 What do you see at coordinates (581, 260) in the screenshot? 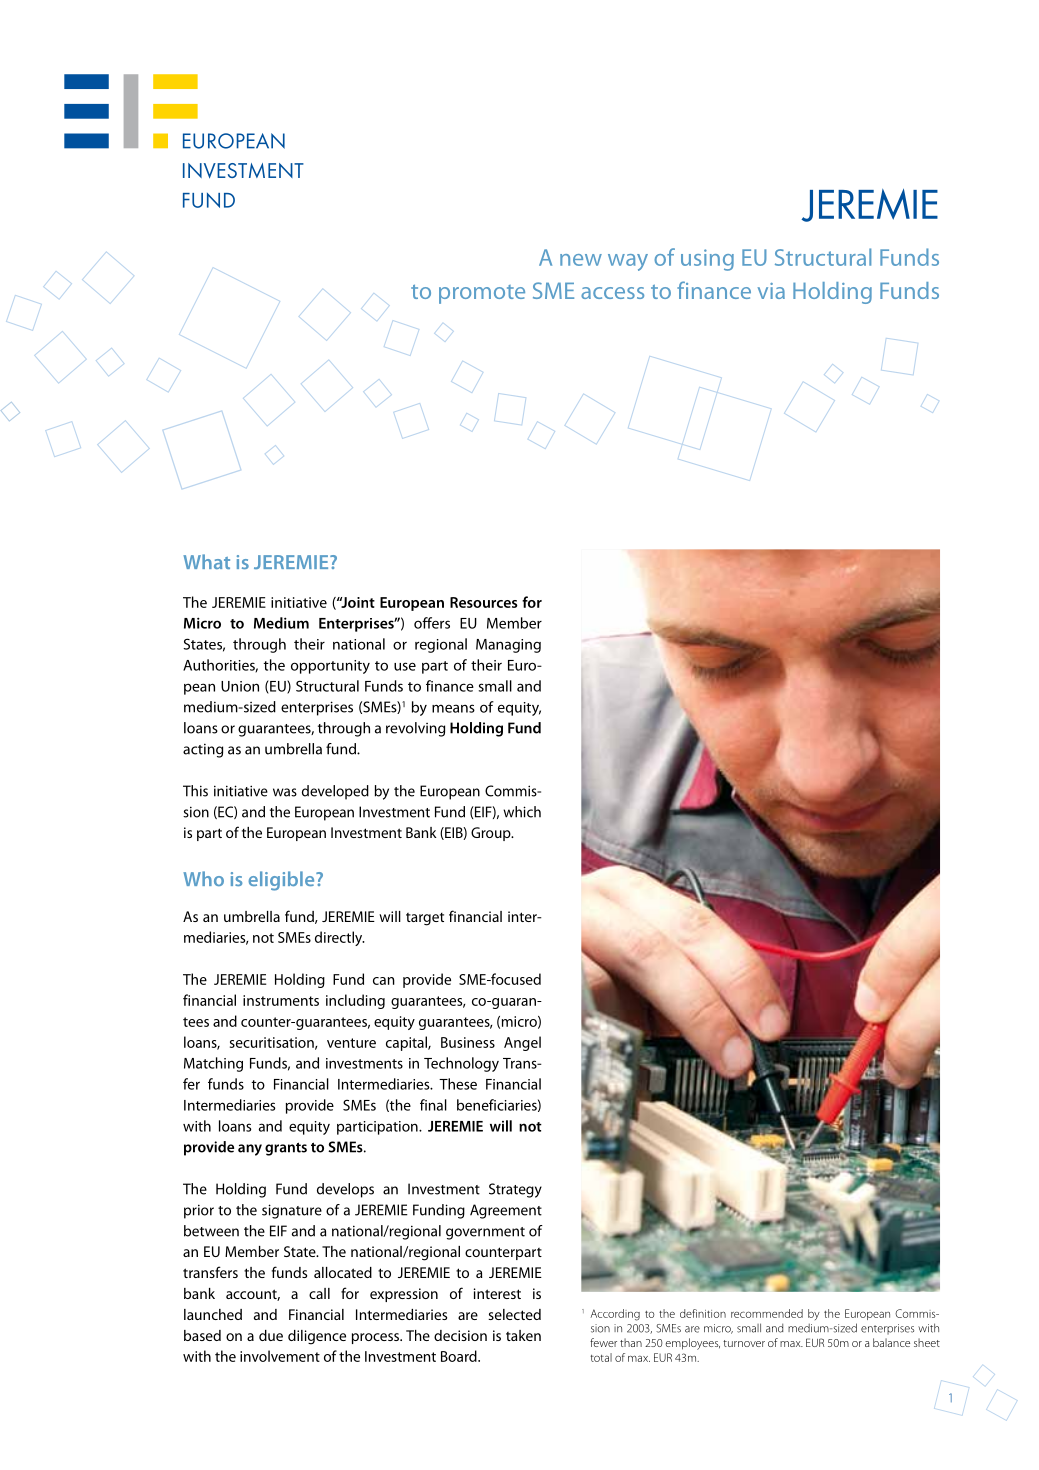
I see `new` at bounding box center [581, 260].
